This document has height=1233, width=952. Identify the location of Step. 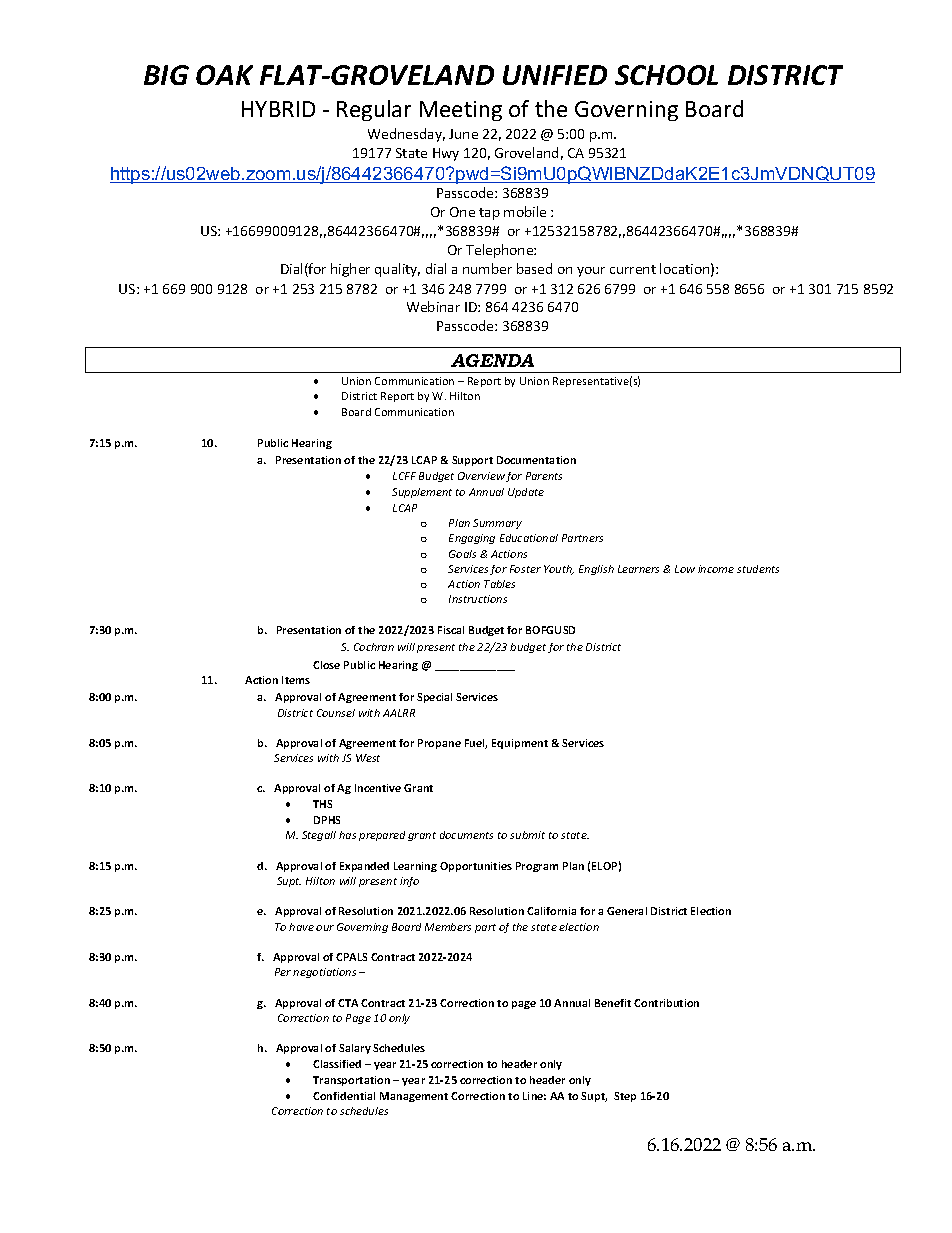
(625, 1097).
